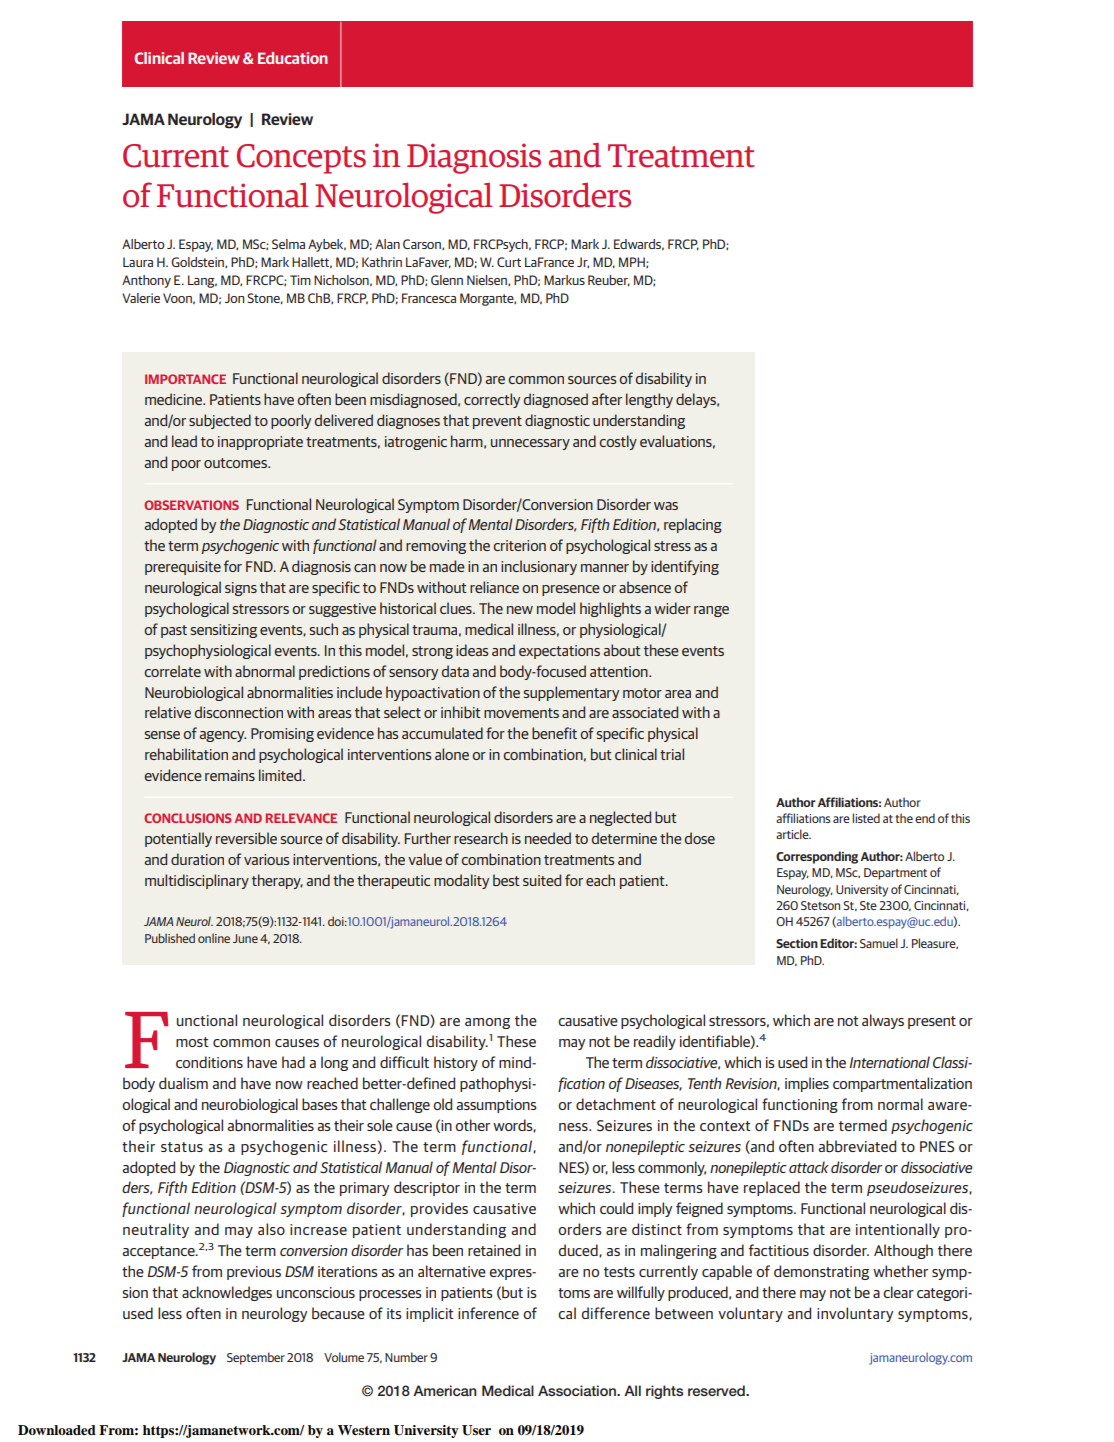  Describe the element at coordinates (717, 1390) in the screenshot. I see `reserved` at that location.
